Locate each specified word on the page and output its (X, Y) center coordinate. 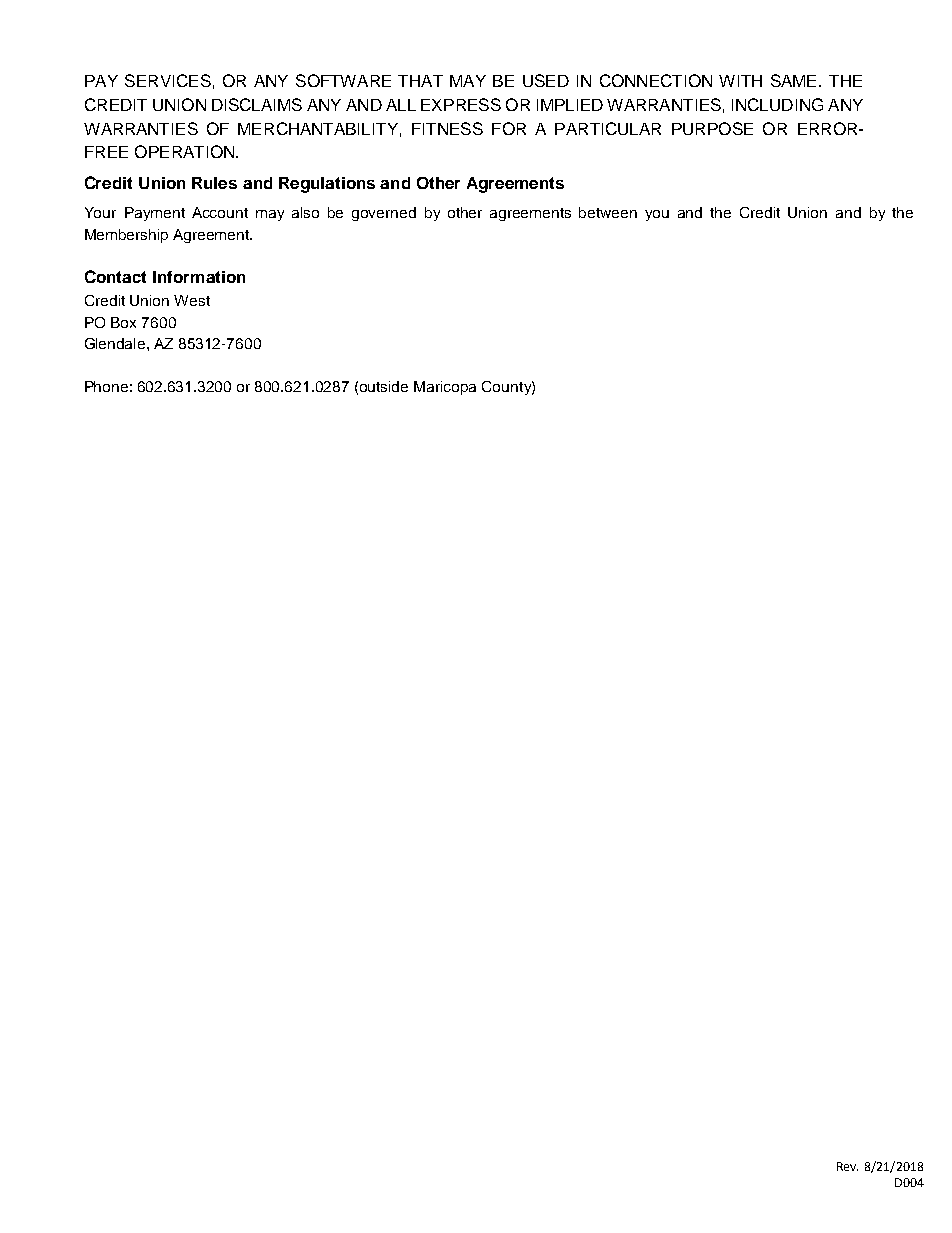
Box (123, 322)
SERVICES (168, 80)
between (608, 212)
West (192, 300)
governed (384, 214)
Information (199, 277)
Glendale (116, 343)
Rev (847, 1166)
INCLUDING (777, 104)
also (305, 212)
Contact (115, 276)
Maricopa (445, 388)
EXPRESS (461, 104)
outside (384, 386)
